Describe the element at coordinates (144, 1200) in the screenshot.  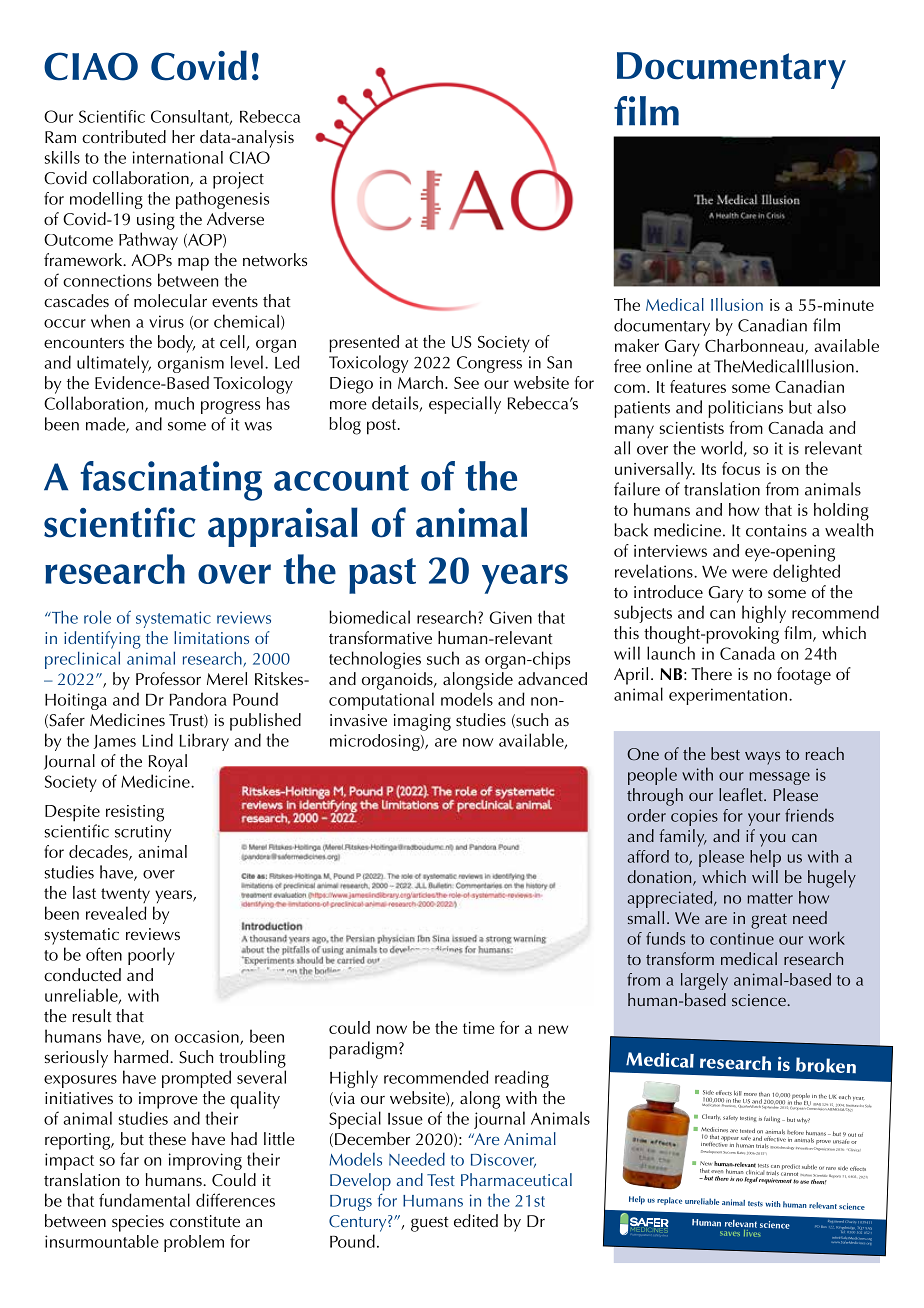
I see `fundamental` at that location.
